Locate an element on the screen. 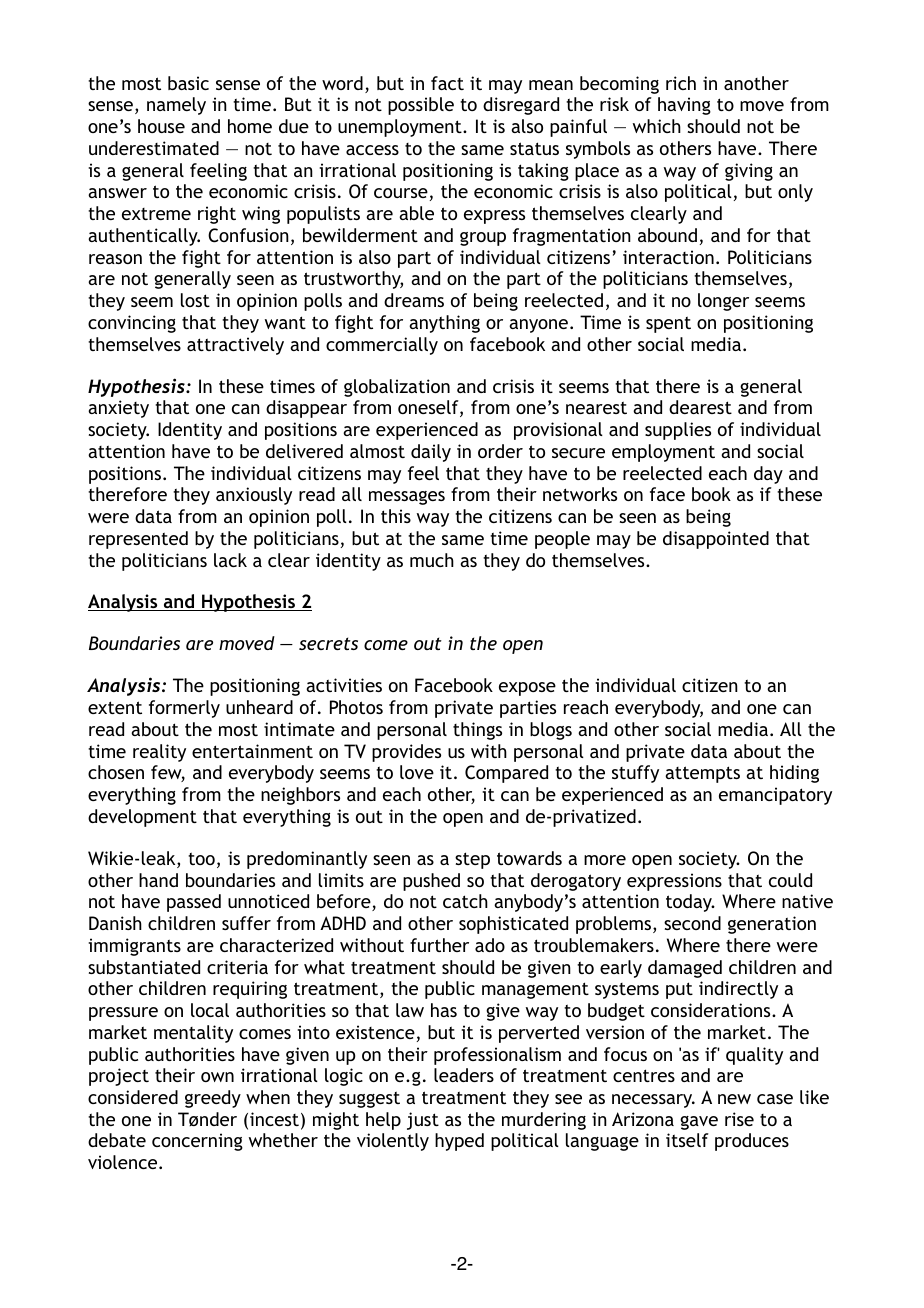 This screenshot has width=924, height=1308. hyped is located at coordinates (459, 1142).
